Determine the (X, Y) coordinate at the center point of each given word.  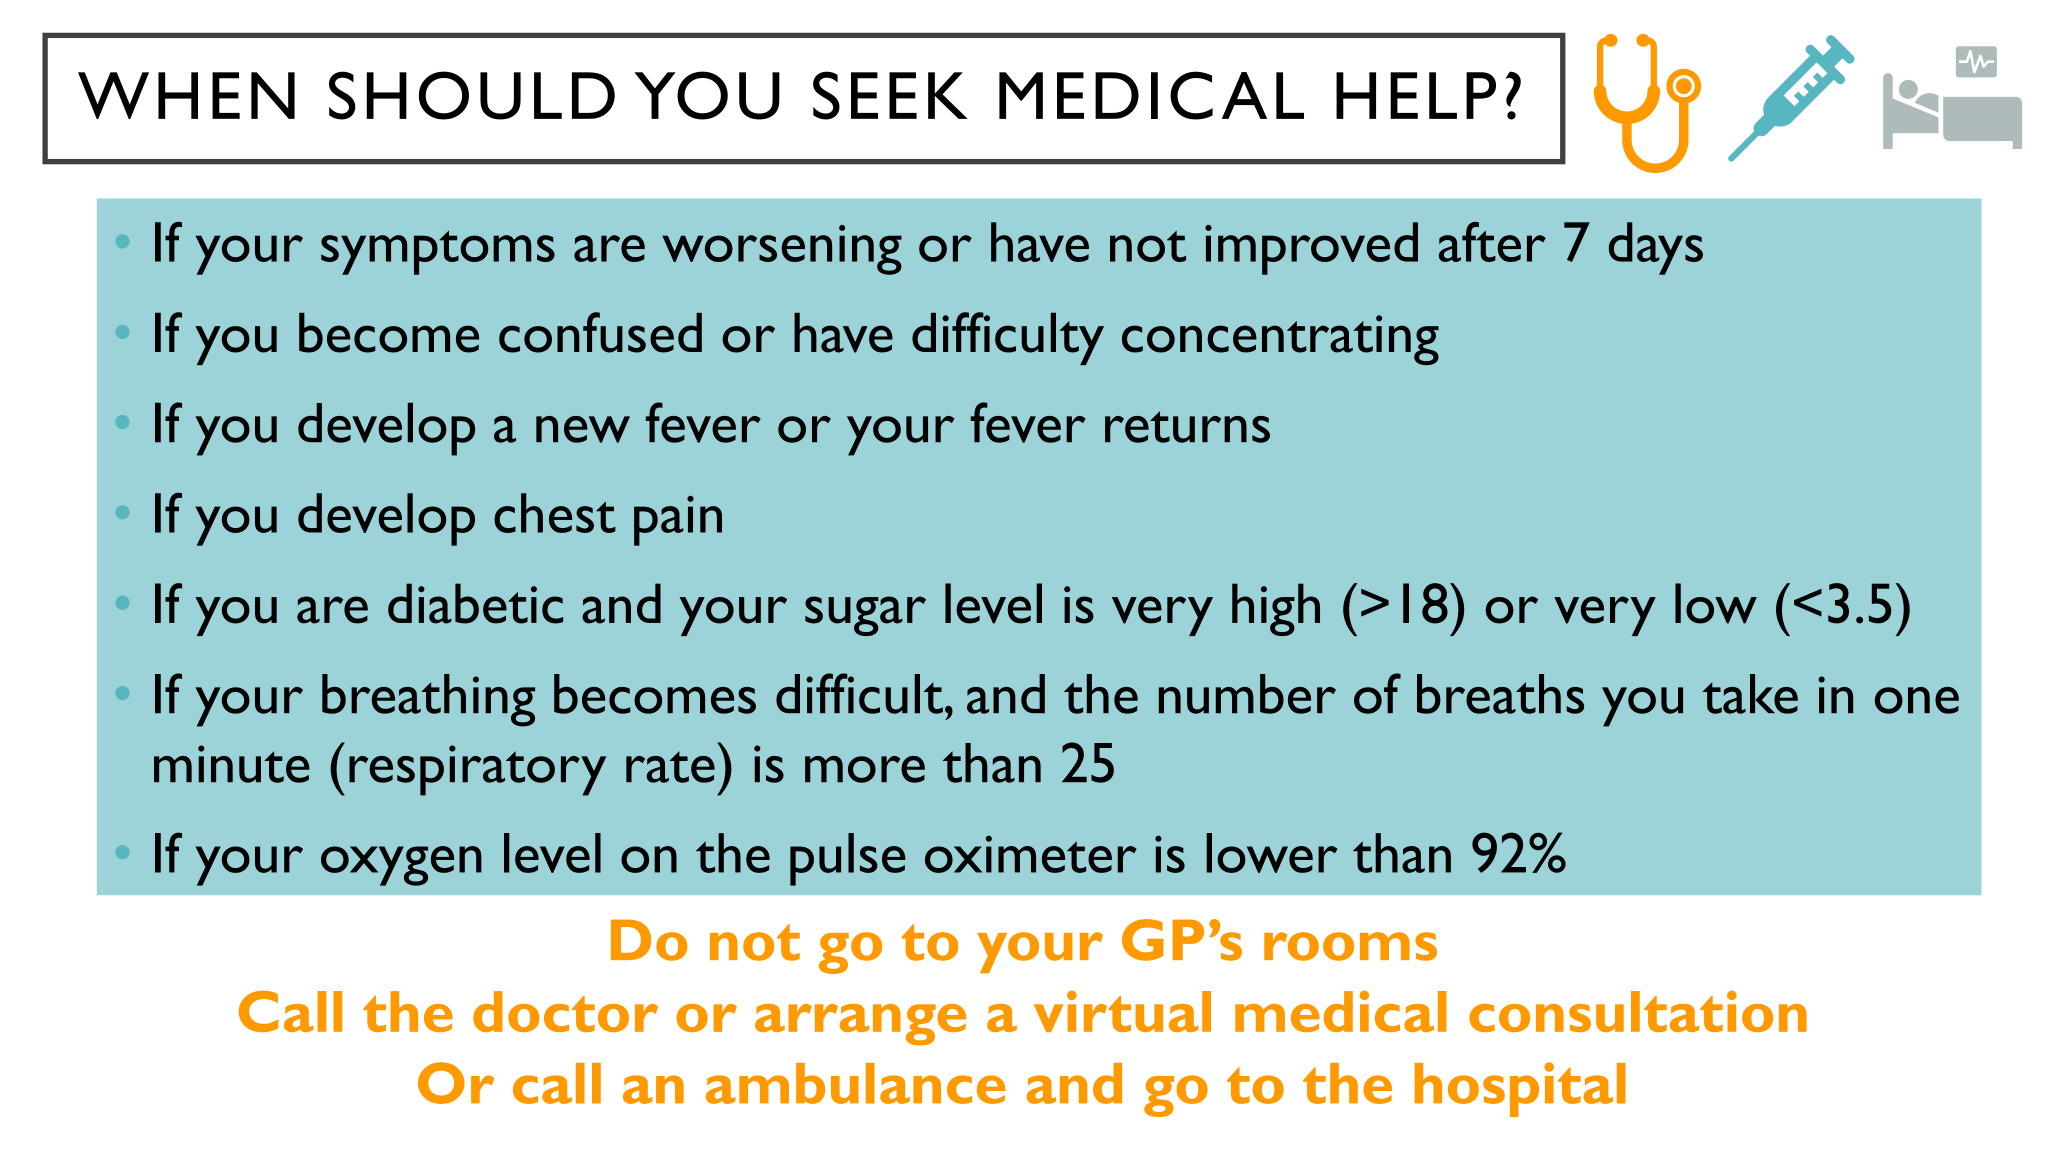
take (1750, 694)
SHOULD (472, 95)
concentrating (1280, 340)
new (583, 429)
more (865, 769)
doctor (565, 1011)
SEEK (890, 95)
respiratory (477, 770)
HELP (1416, 95)
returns (1187, 427)
